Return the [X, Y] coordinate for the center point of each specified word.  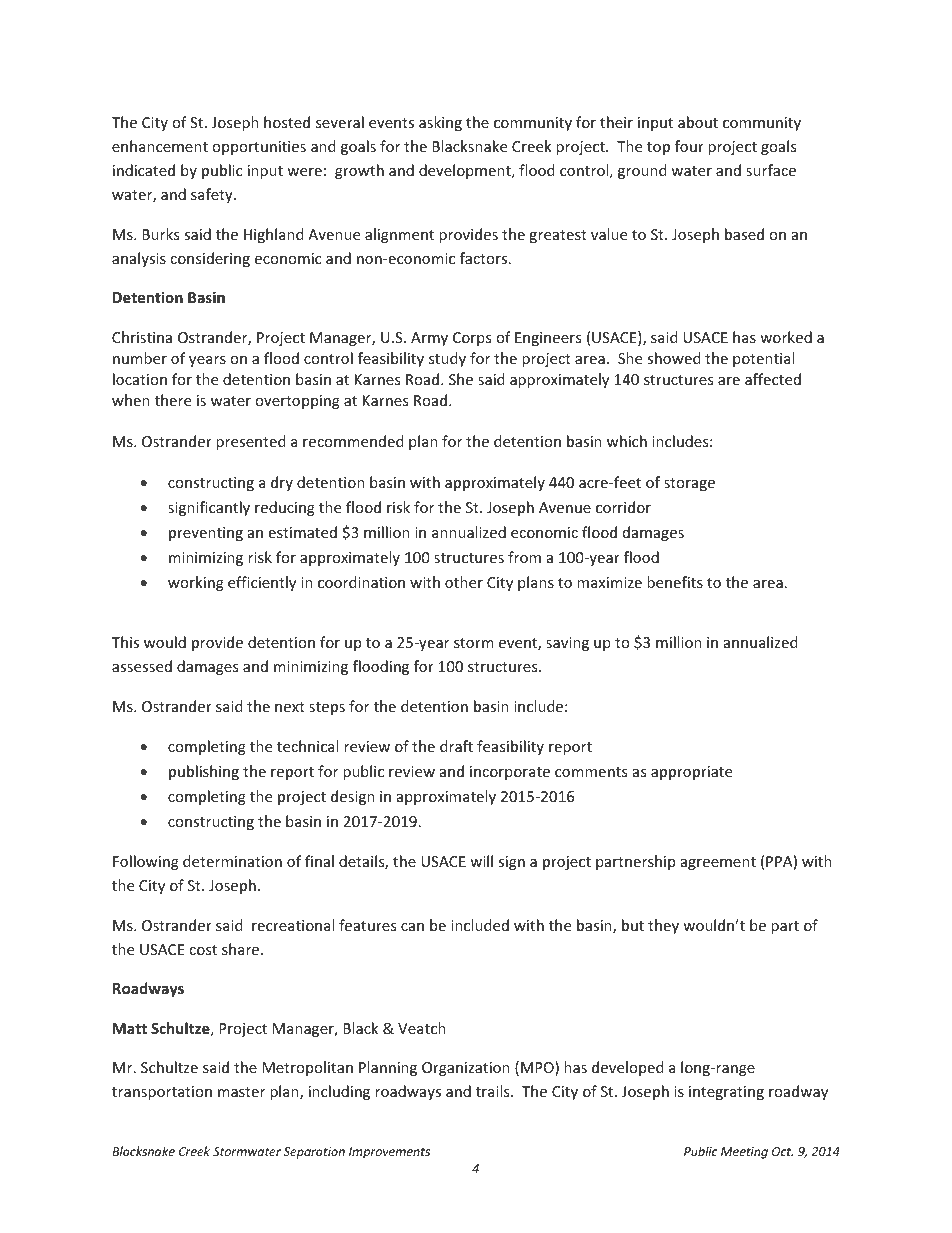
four [689, 146]
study [447, 359]
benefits [675, 582]
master [241, 1092]
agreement [718, 863]
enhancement [160, 146]
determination [232, 861]
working [196, 583]
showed [674, 358]
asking [440, 123]
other [464, 582]
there [173, 400]
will [481, 861]
